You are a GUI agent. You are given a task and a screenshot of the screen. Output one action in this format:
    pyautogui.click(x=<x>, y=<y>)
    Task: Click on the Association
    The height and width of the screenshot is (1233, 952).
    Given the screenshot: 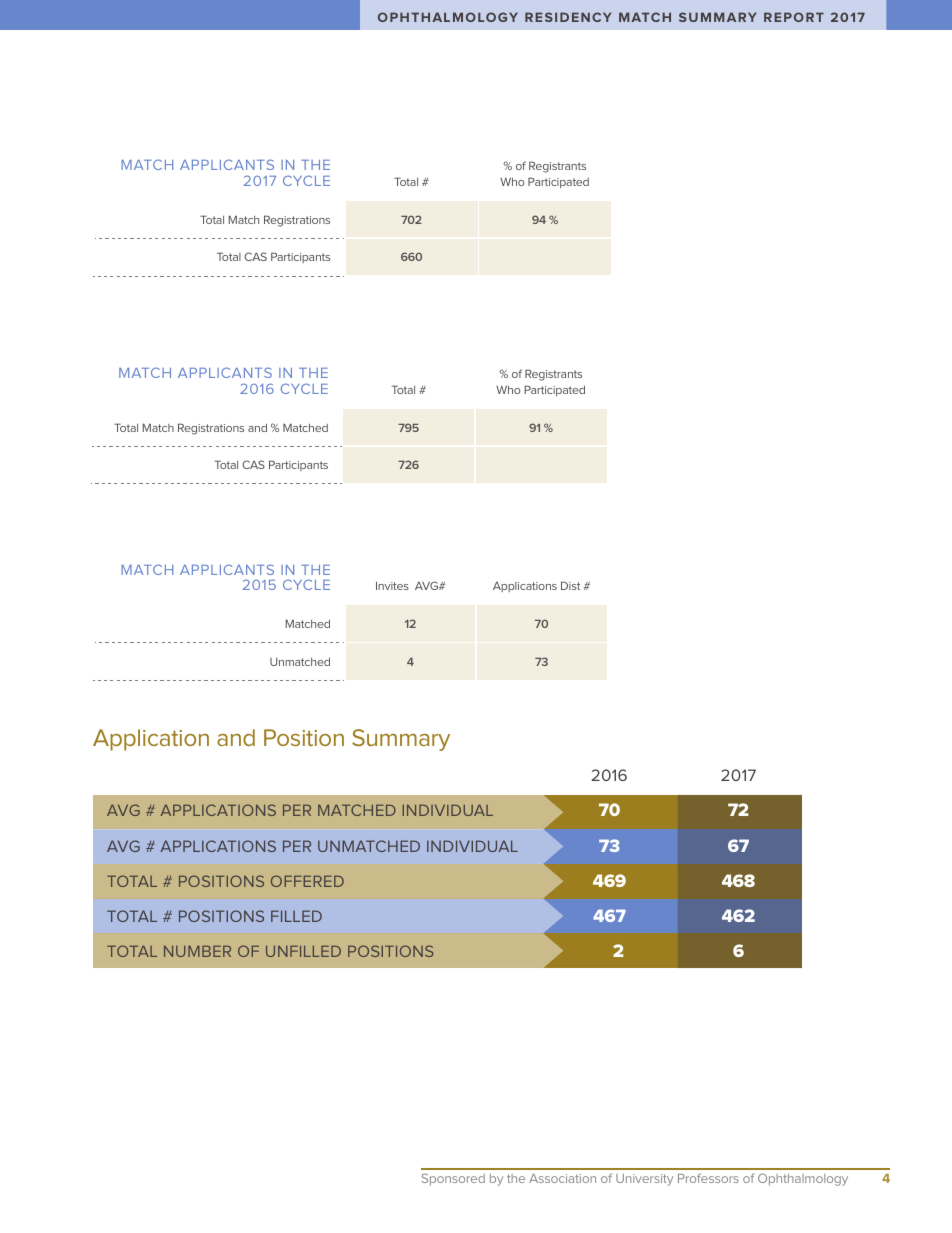 What is the action you would take?
    pyautogui.click(x=562, y=1178)
